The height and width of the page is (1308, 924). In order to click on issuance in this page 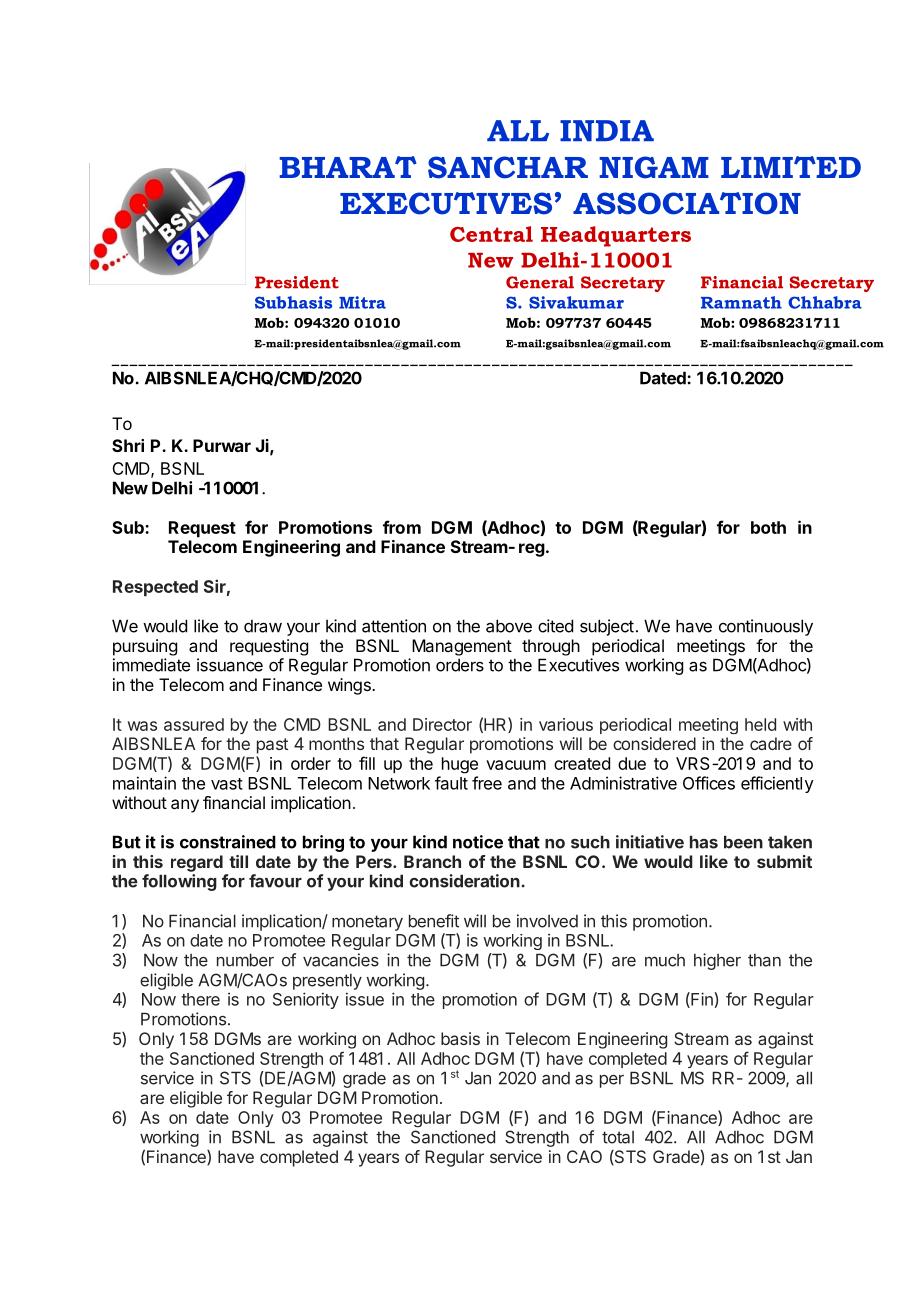, I will do `click(230, 665)`.
